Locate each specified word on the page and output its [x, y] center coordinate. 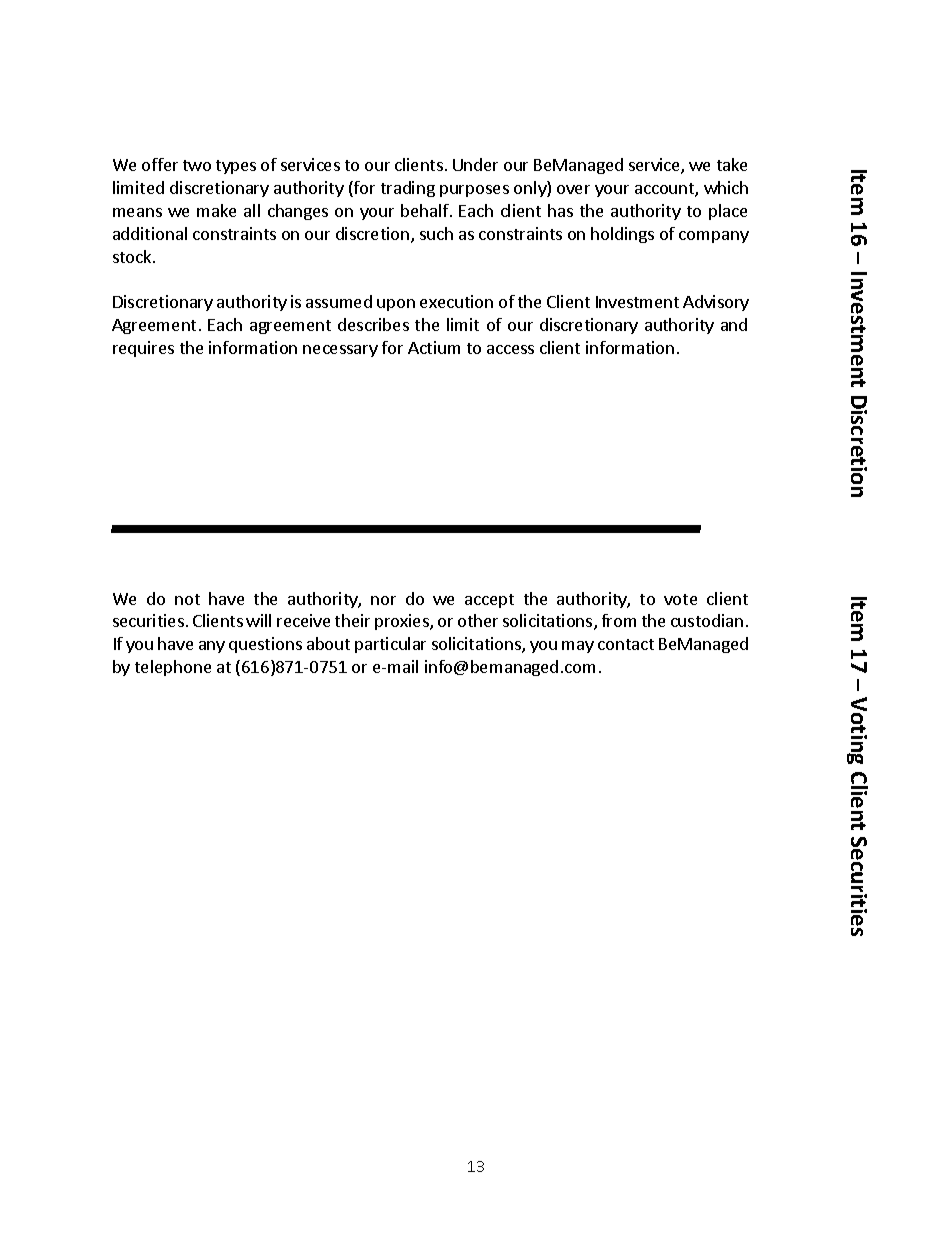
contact [626, 644]
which [726, 187]
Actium [434, 347]
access [510, 349]
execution [456, 301]
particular [390, 645]
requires [143, 349]
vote [680, 599]
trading [408, 189]
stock [133, 256]
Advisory [716, 303]
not [187, 599]
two [197, 165]
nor [383, 600]
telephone [173, 668]
